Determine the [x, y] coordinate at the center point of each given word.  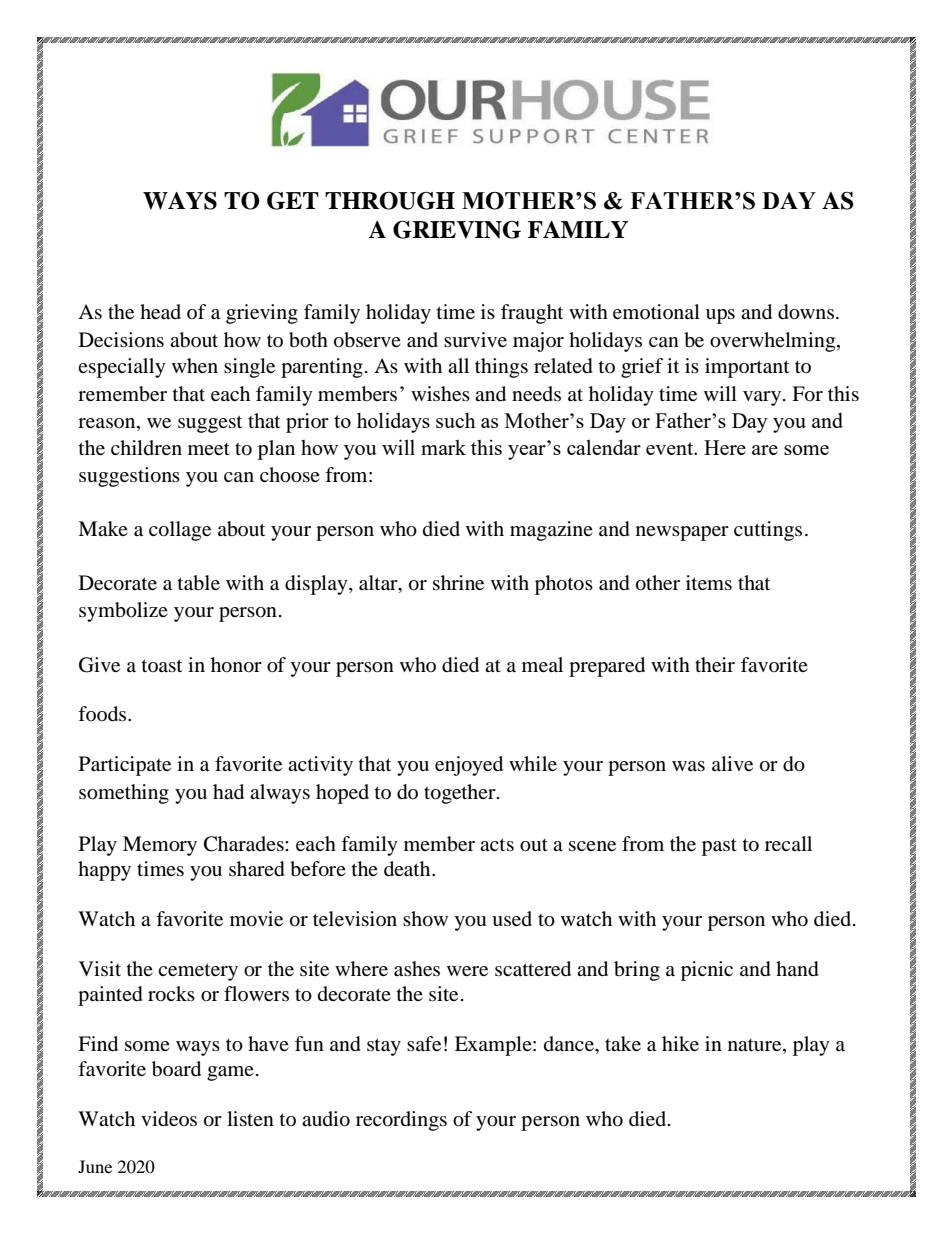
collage [180, 531]
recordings [401, 1121]
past [719, 847]
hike [680, 1043]
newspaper [682, 533]
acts [497, 844]
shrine [458, 582]
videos [169, 1119]
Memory [160, 846]
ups [720, 316]
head [160, 312]
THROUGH [390, 200]
